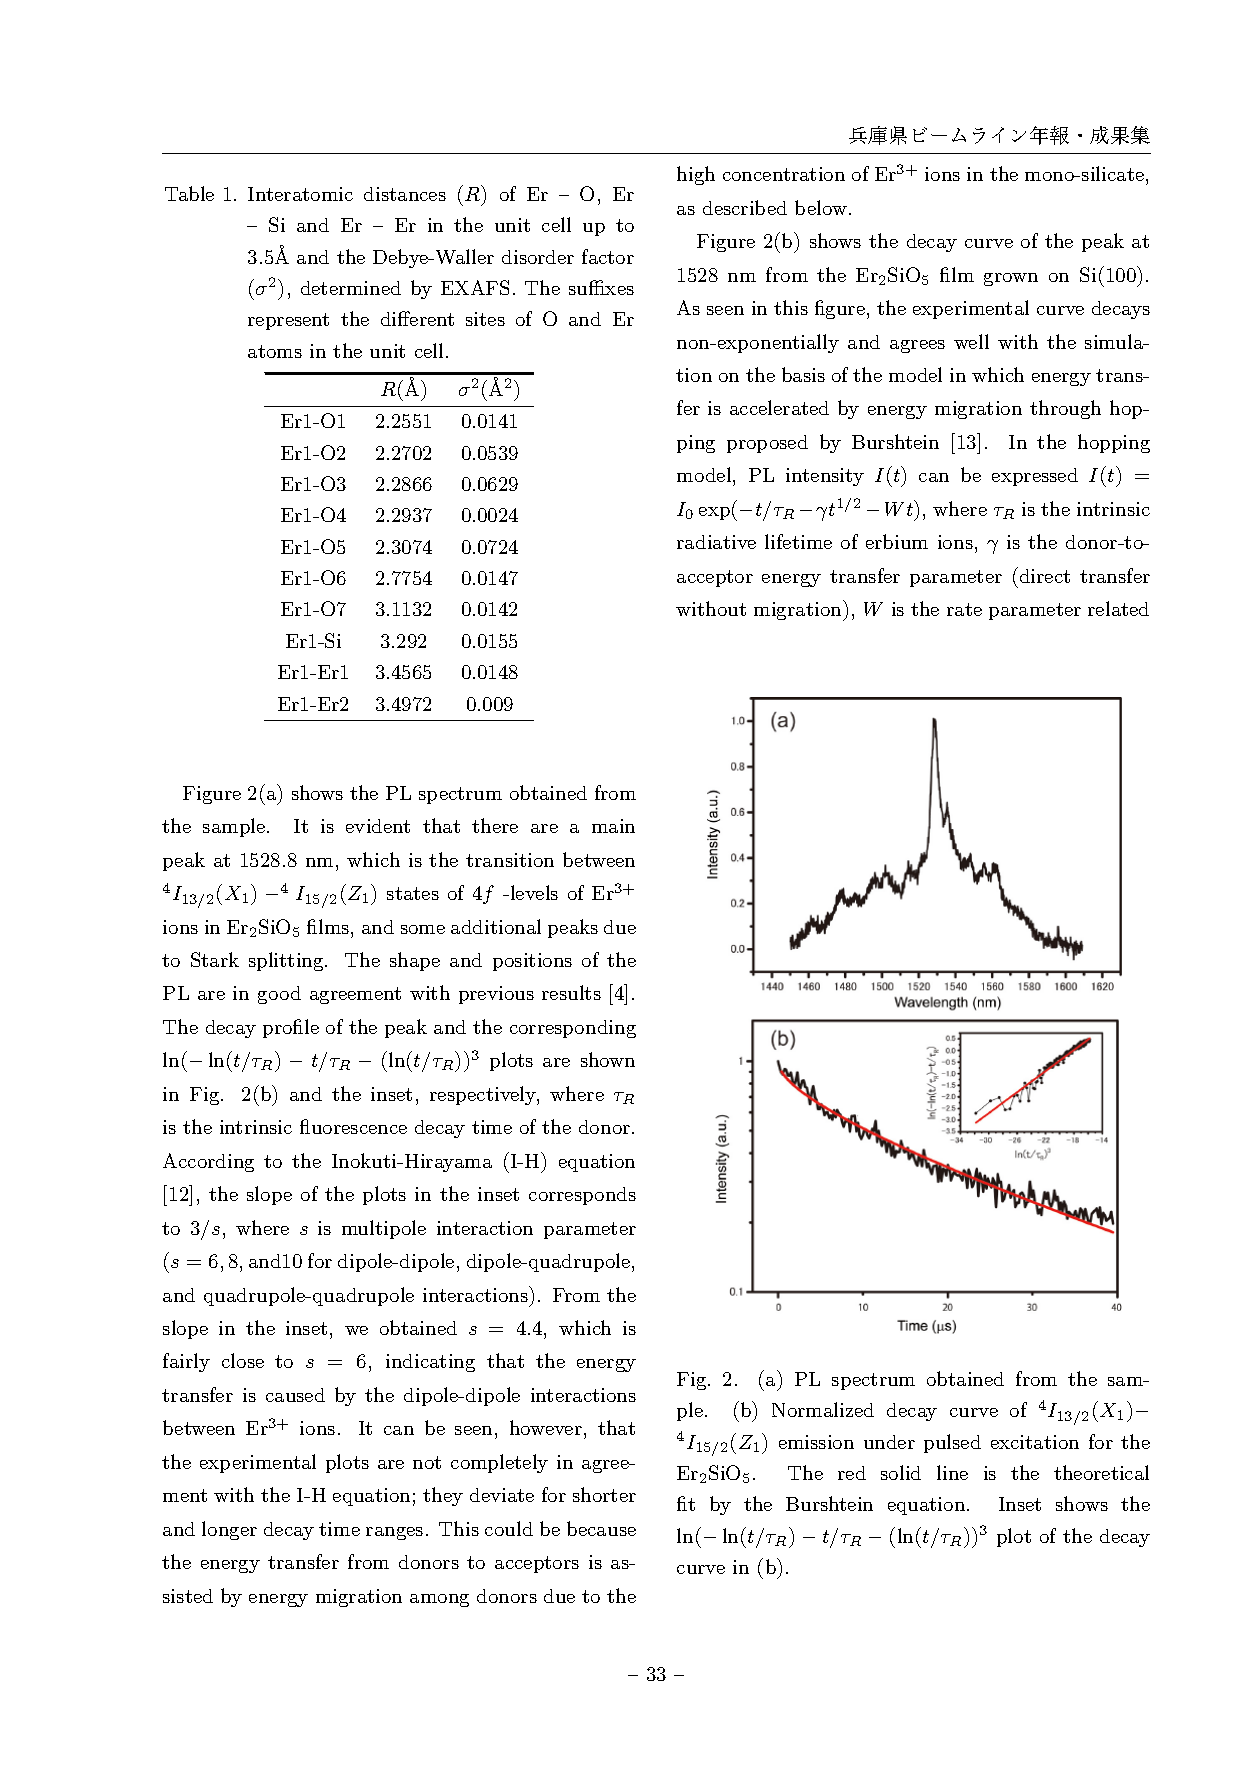 The width and height of the image is (1249, 1767). What do you see at coordinates (1011, 279) in the image?
I see `grown` at bounding box center [1011, 279].
